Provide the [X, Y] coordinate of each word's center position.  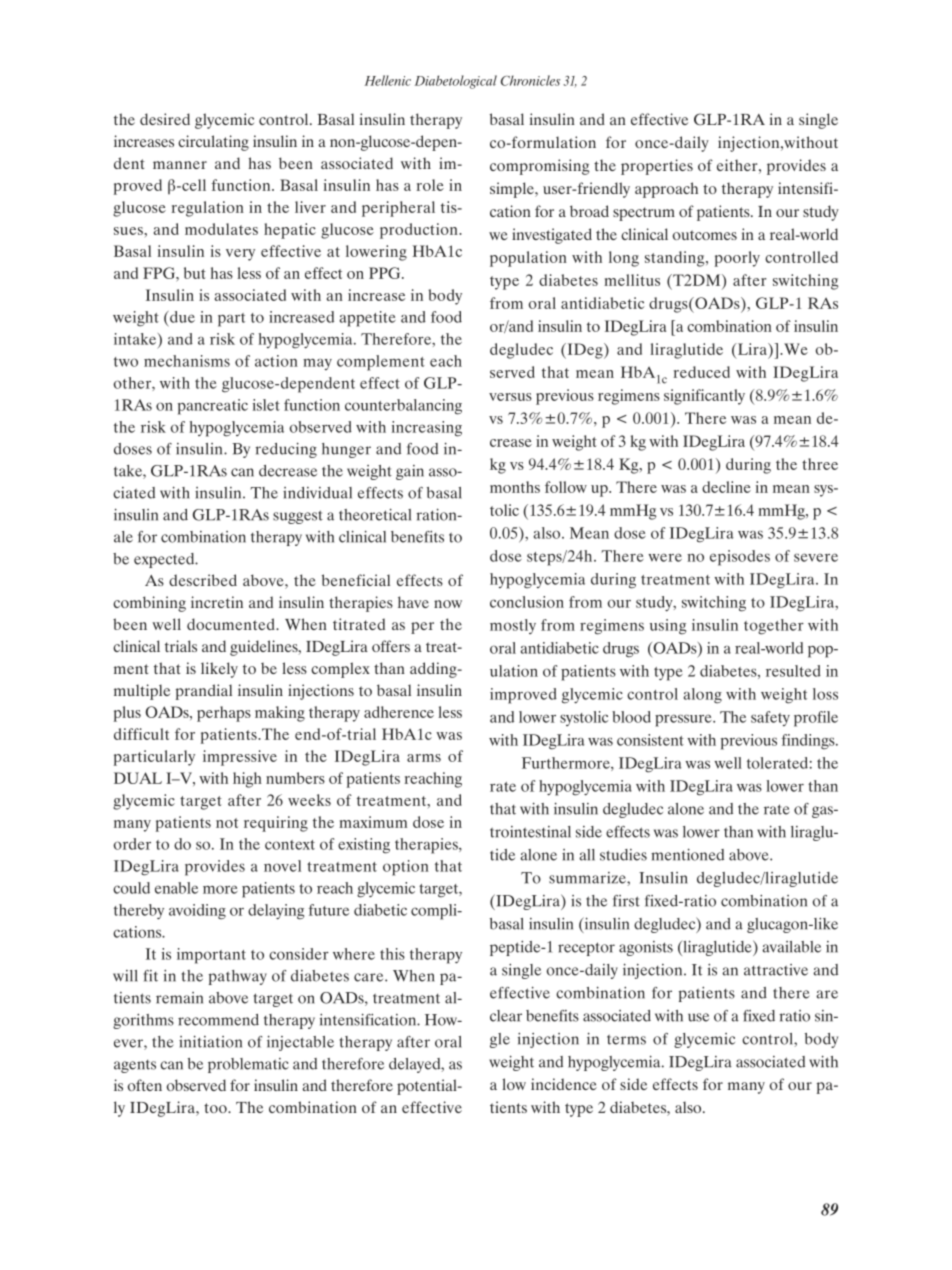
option [406, 868]
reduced [701, 372]
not [227, 823]
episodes [740, 558]
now [448, 604]
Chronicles [530, 80]
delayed [416, 1065]
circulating [213, 143]
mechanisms [187, 361]
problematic [248, 1065]
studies [623, 855]
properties [657, 167]
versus [510, 397]
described [203, 580]
